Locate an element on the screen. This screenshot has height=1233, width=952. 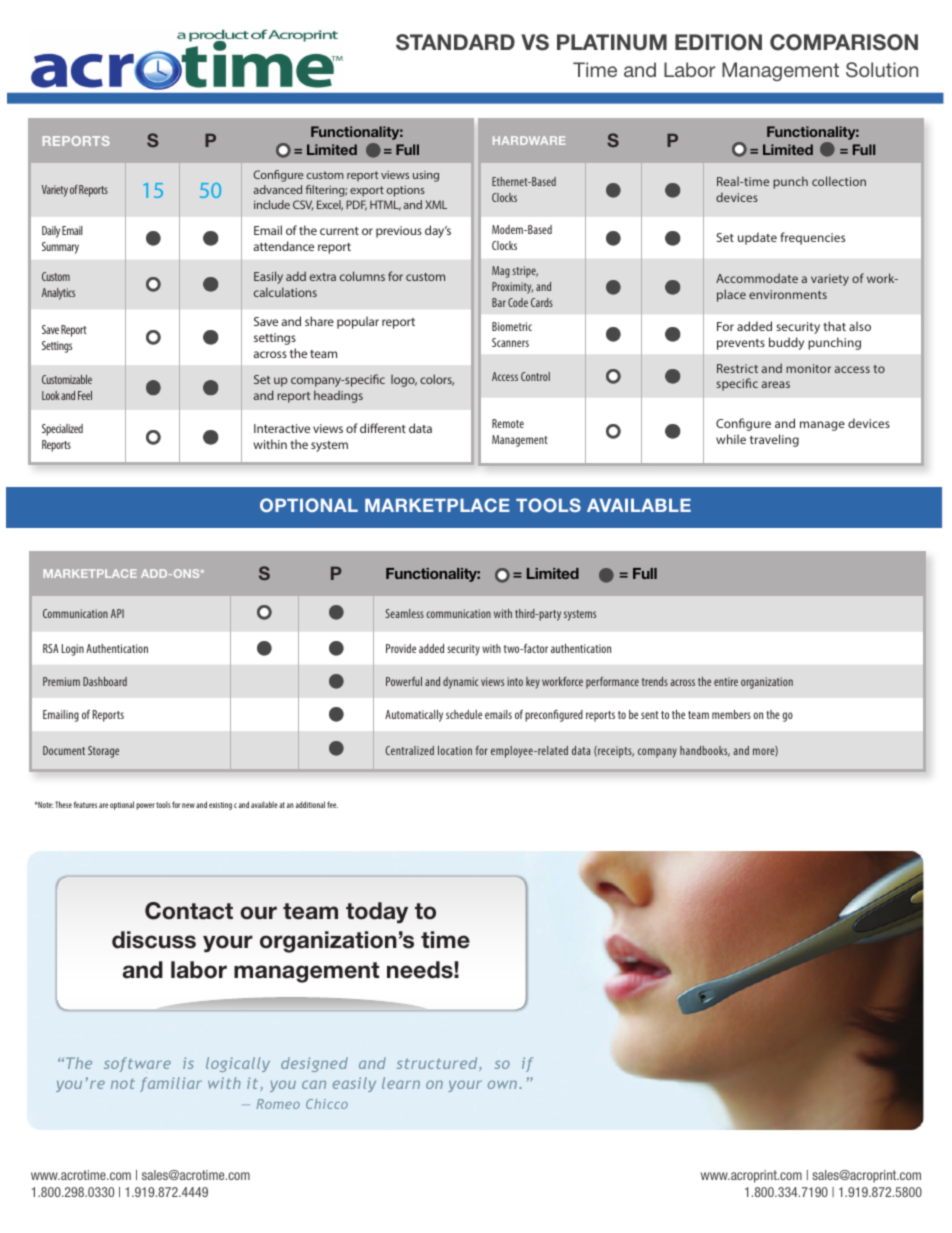
software is located at coordinates (137, 1064).
